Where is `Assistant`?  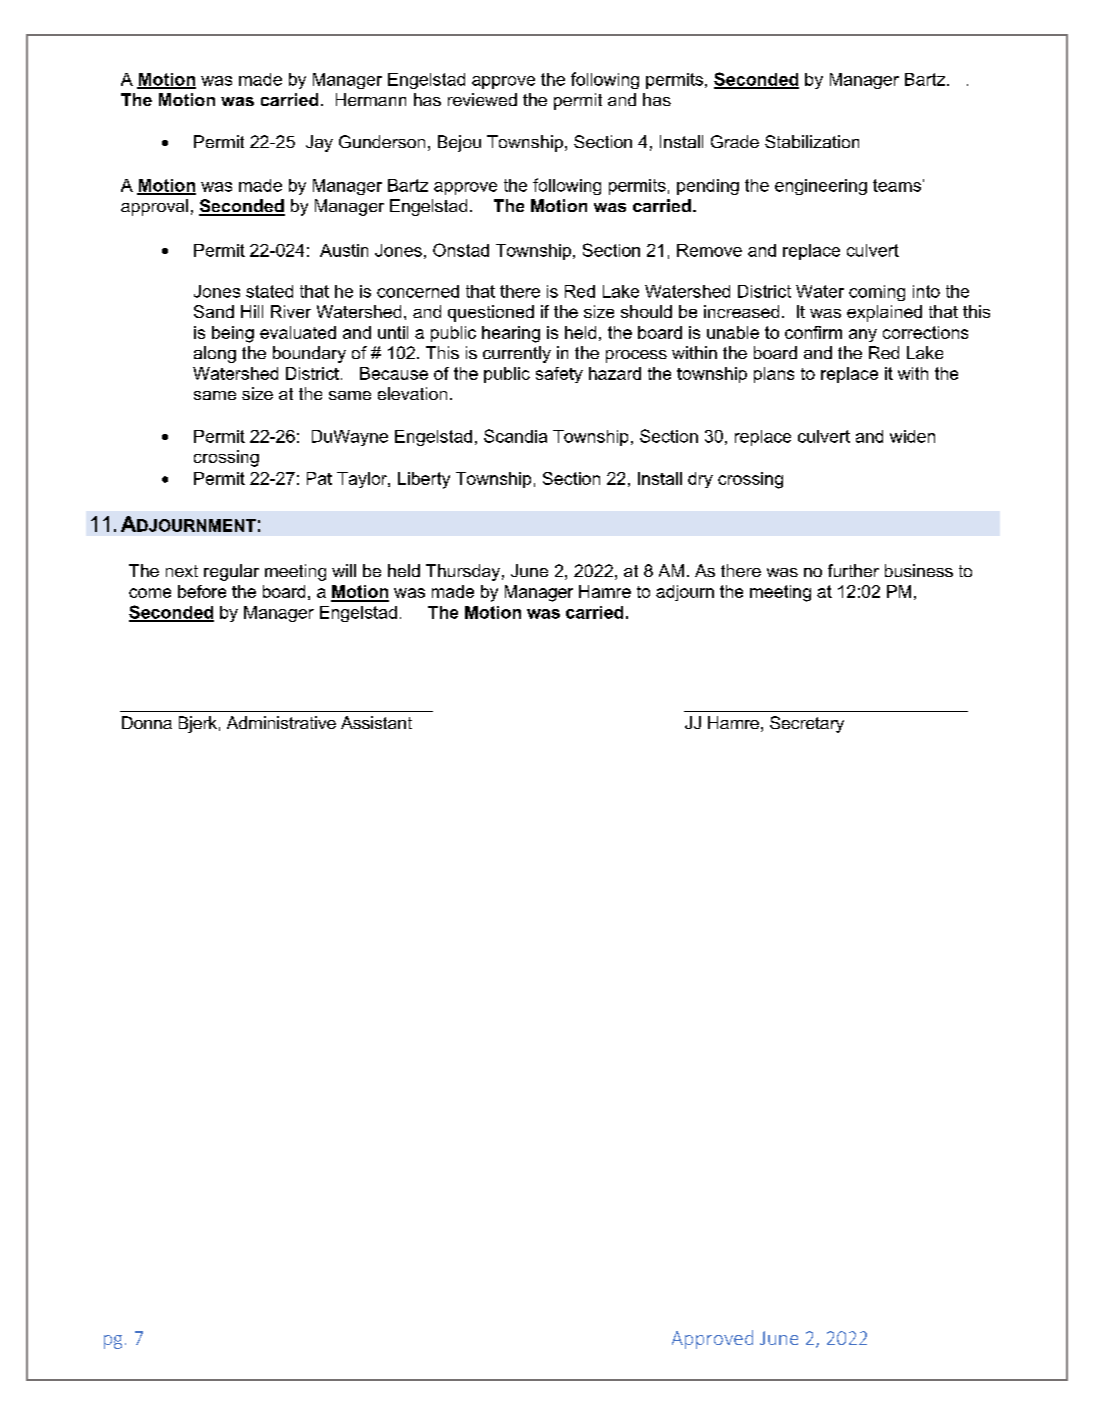 Assistant is located at coordinates (376, 722).
